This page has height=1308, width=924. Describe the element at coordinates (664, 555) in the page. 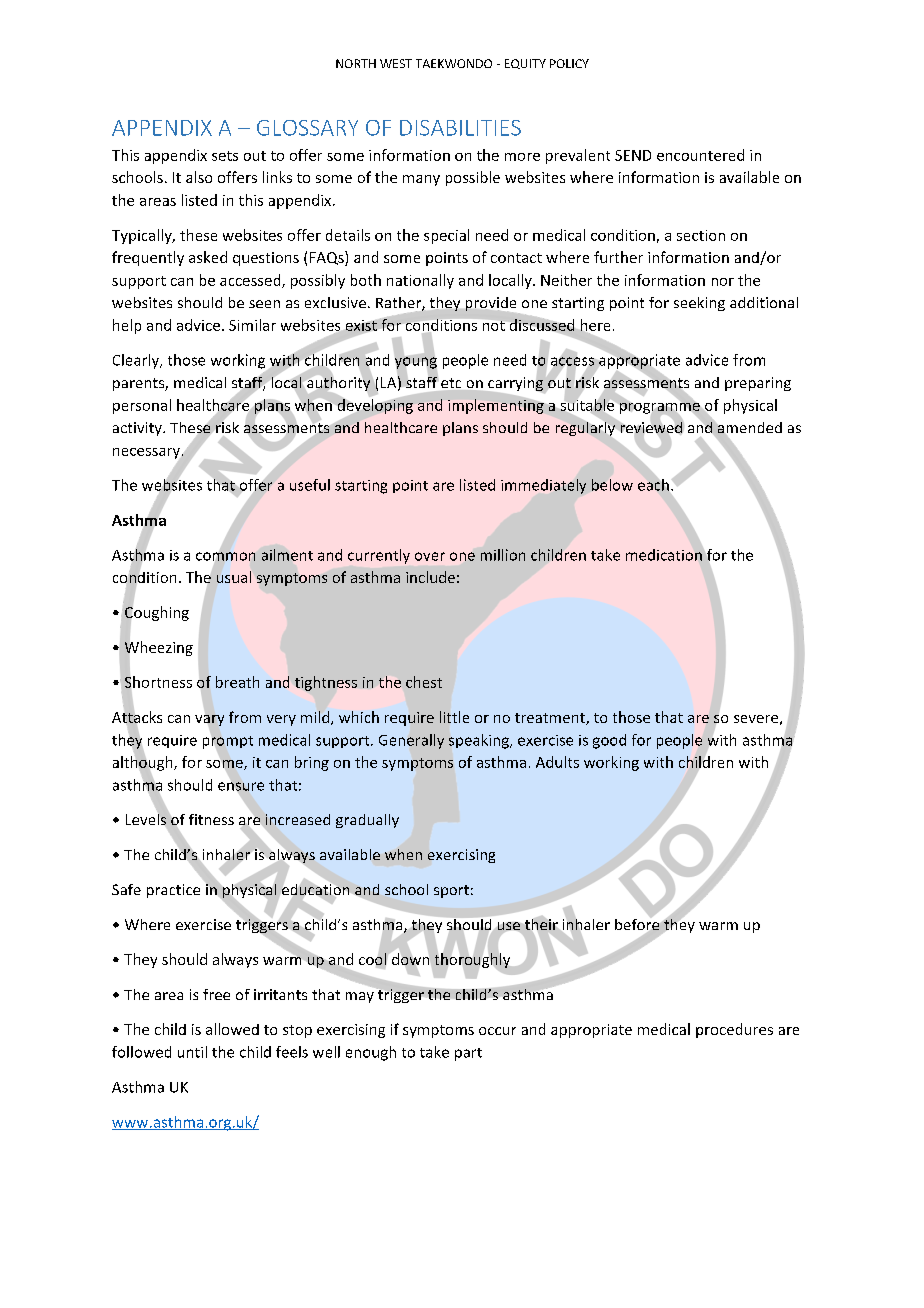

I see `medication` at that location.
